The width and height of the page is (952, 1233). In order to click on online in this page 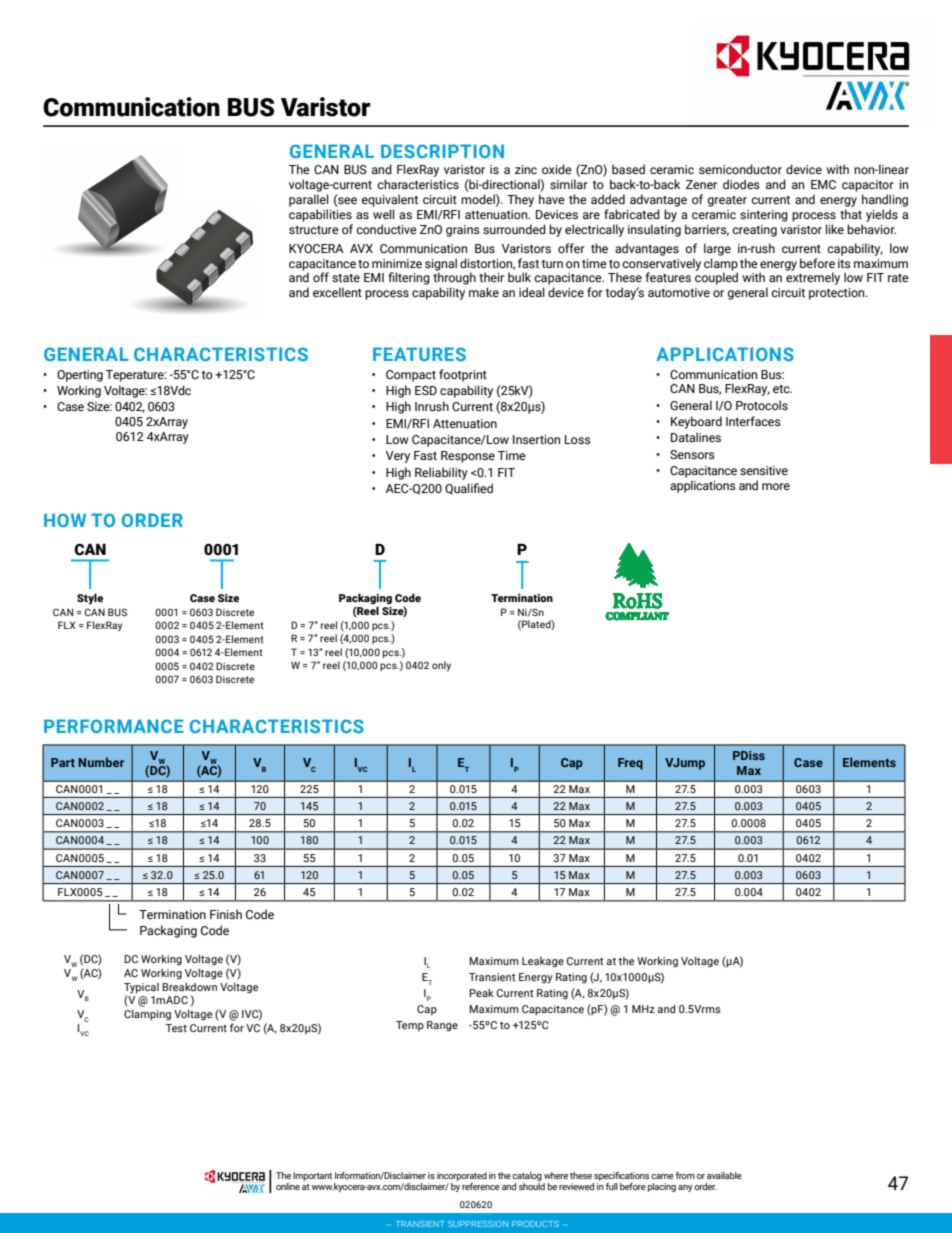, I will do `click(288, 1186)`.
